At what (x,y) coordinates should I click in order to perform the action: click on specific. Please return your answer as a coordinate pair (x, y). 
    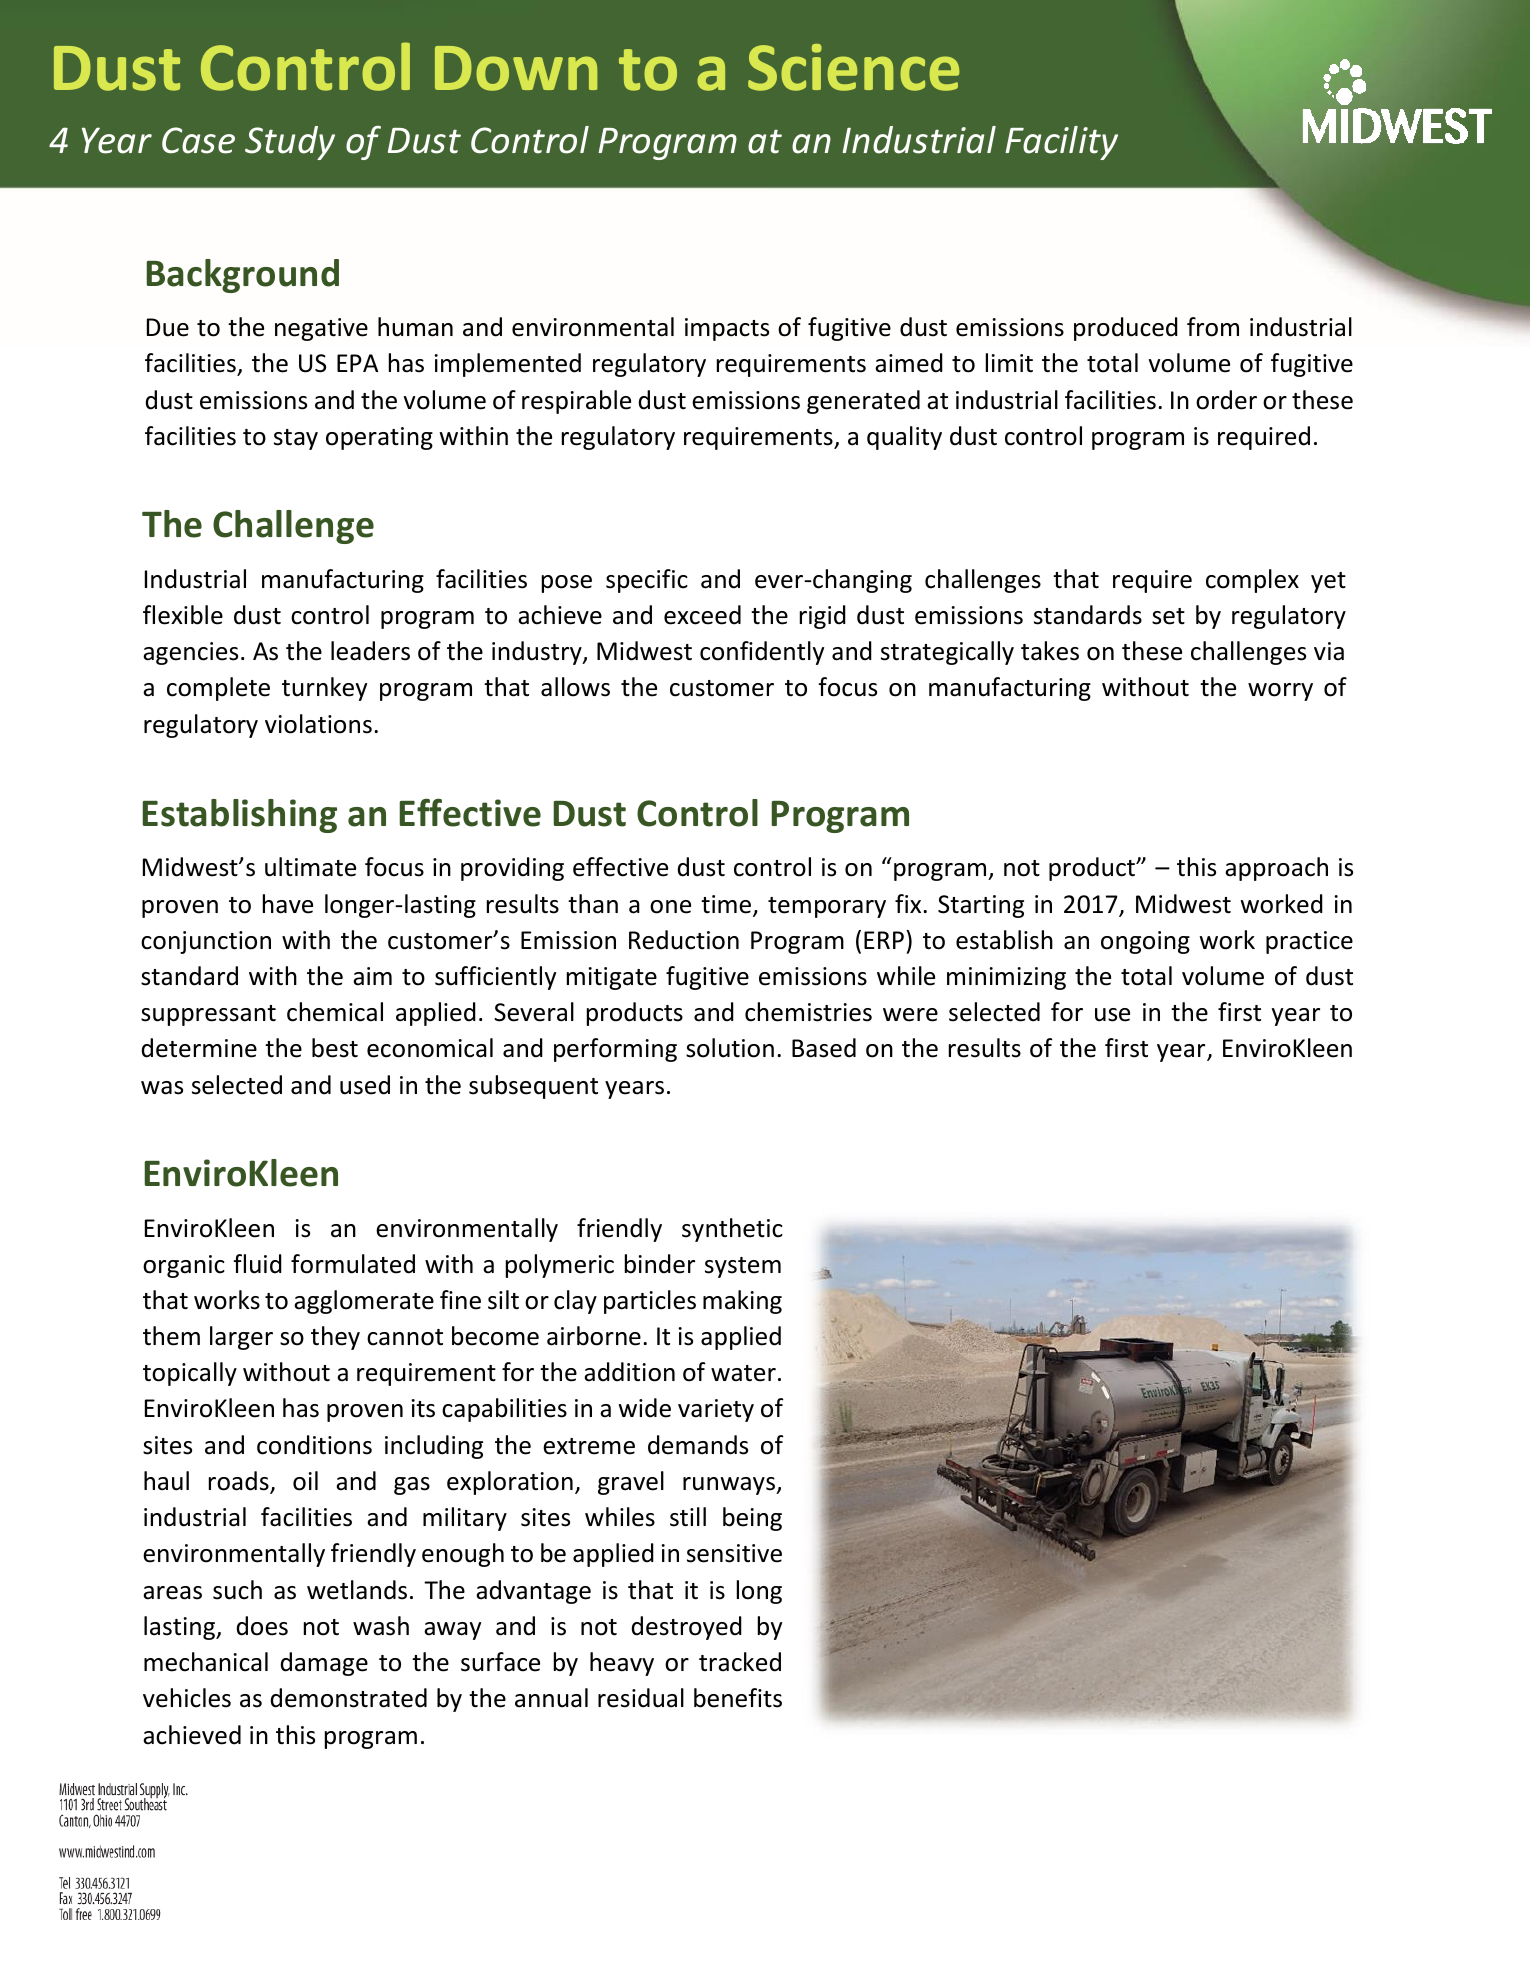
    Looking at the image, I should click on (647, 581).
